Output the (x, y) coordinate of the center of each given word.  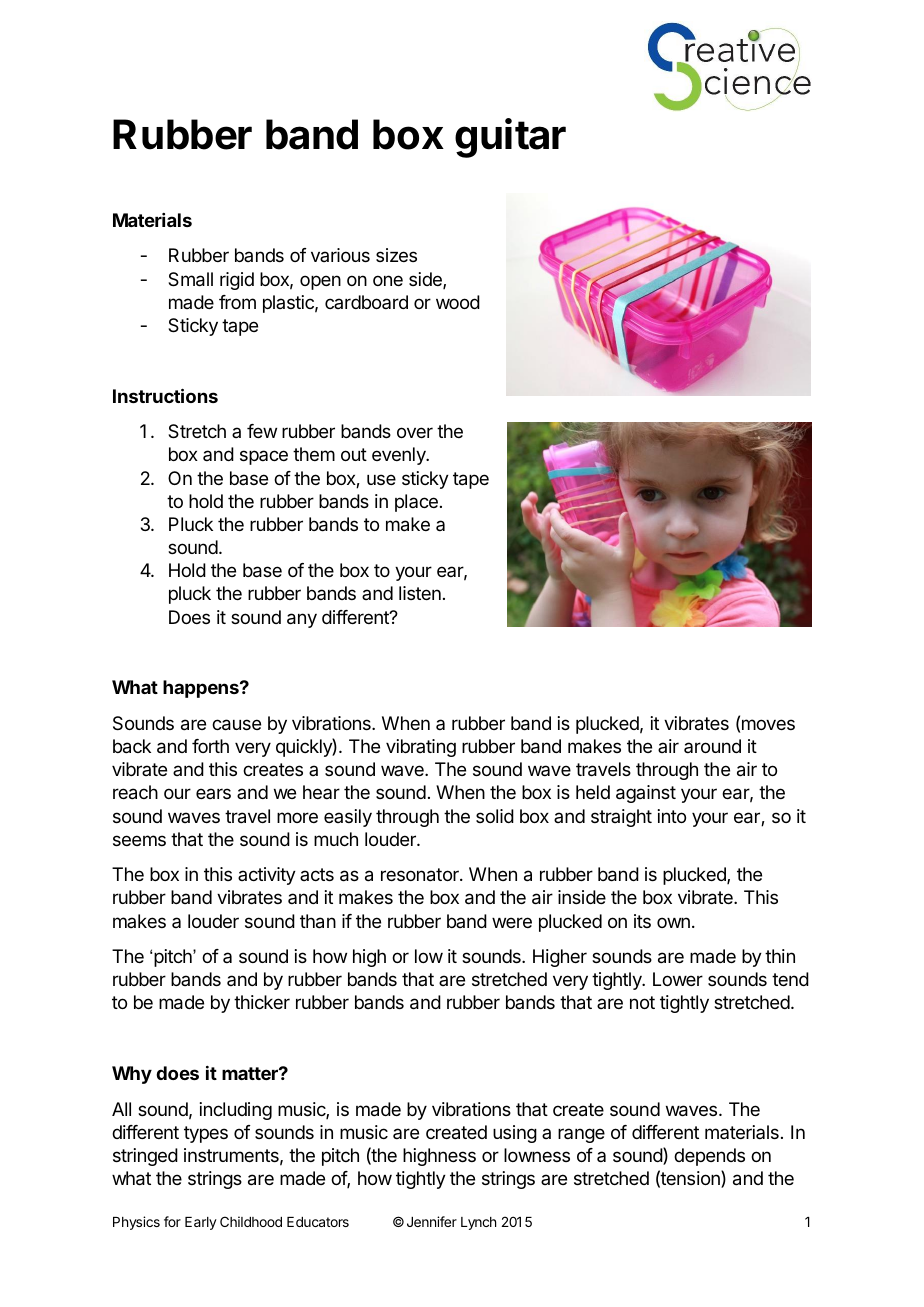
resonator (421, 875)
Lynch (478, 1223)
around (712, 746)
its (642, 921)
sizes (396, 255)
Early (201, 1223)
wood (458, 302)
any (302, 620)
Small (190, 279)
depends (709, 1157)
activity (267, 876)
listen (420, 593)
